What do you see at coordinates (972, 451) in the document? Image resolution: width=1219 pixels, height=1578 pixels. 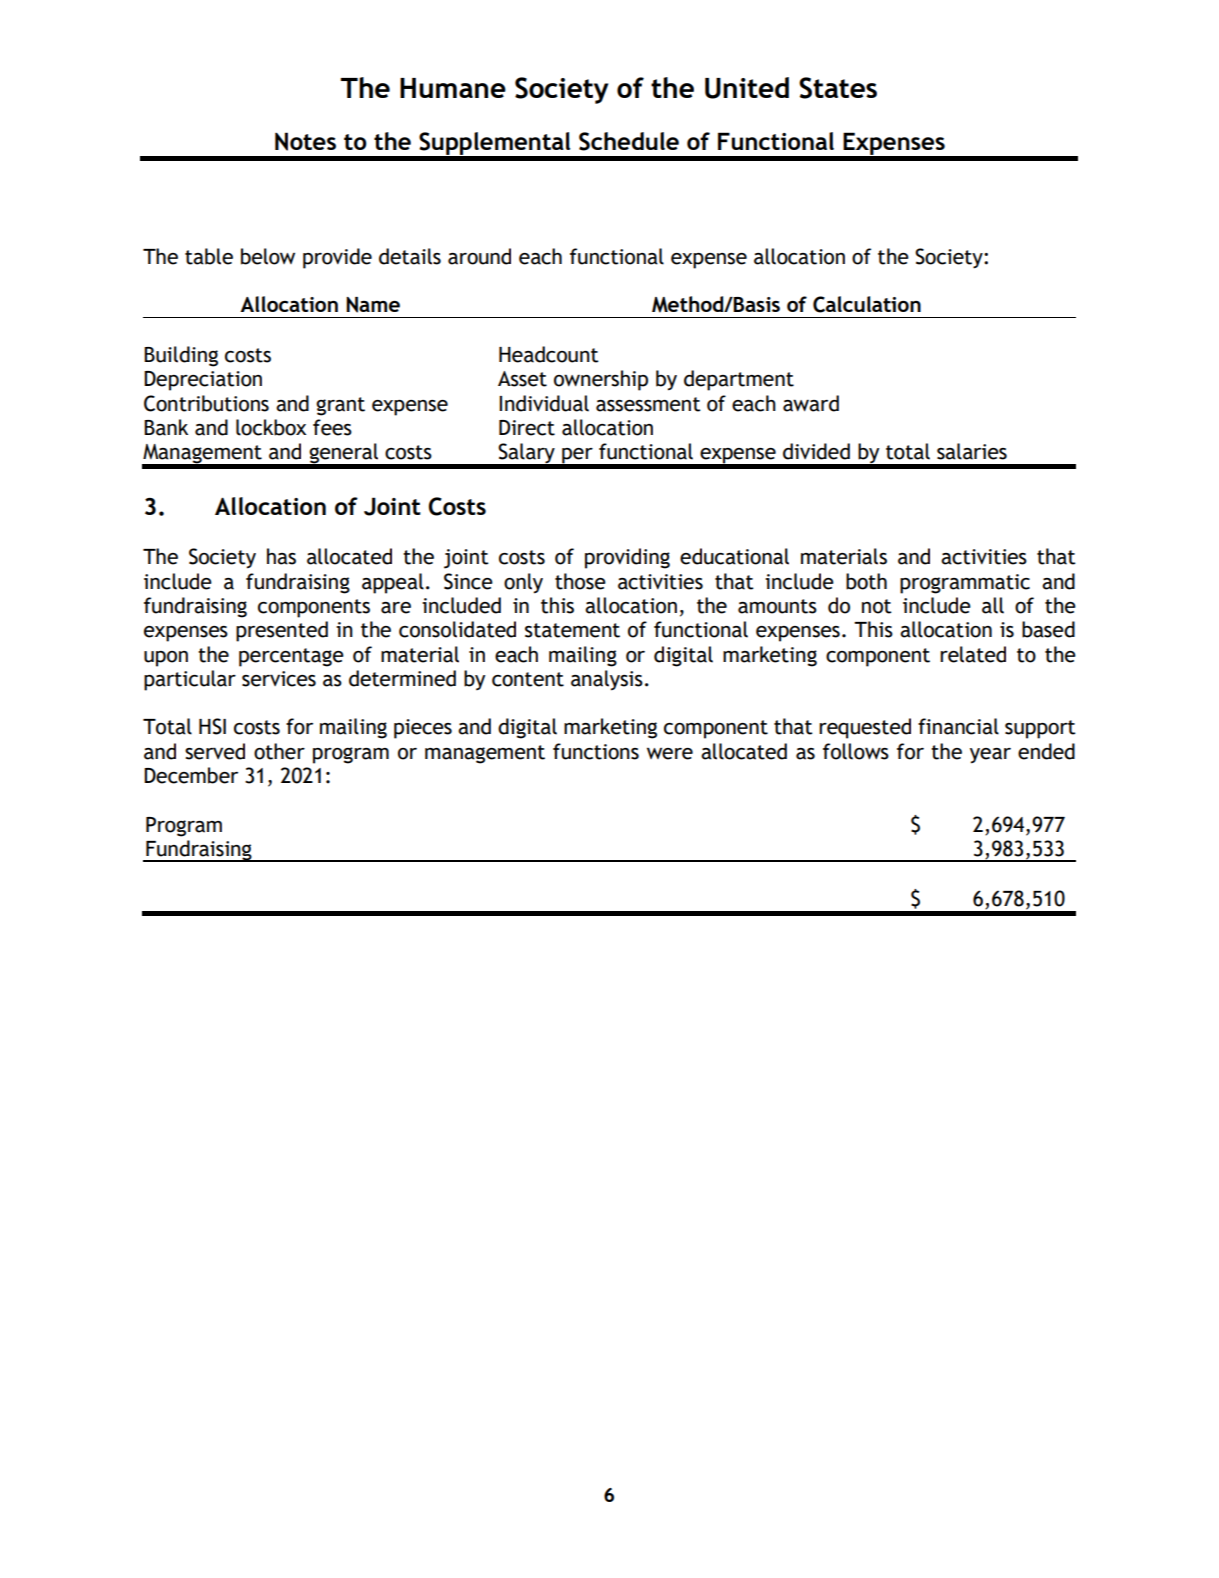 I see `salaries` at bounding box center [972, 451].
